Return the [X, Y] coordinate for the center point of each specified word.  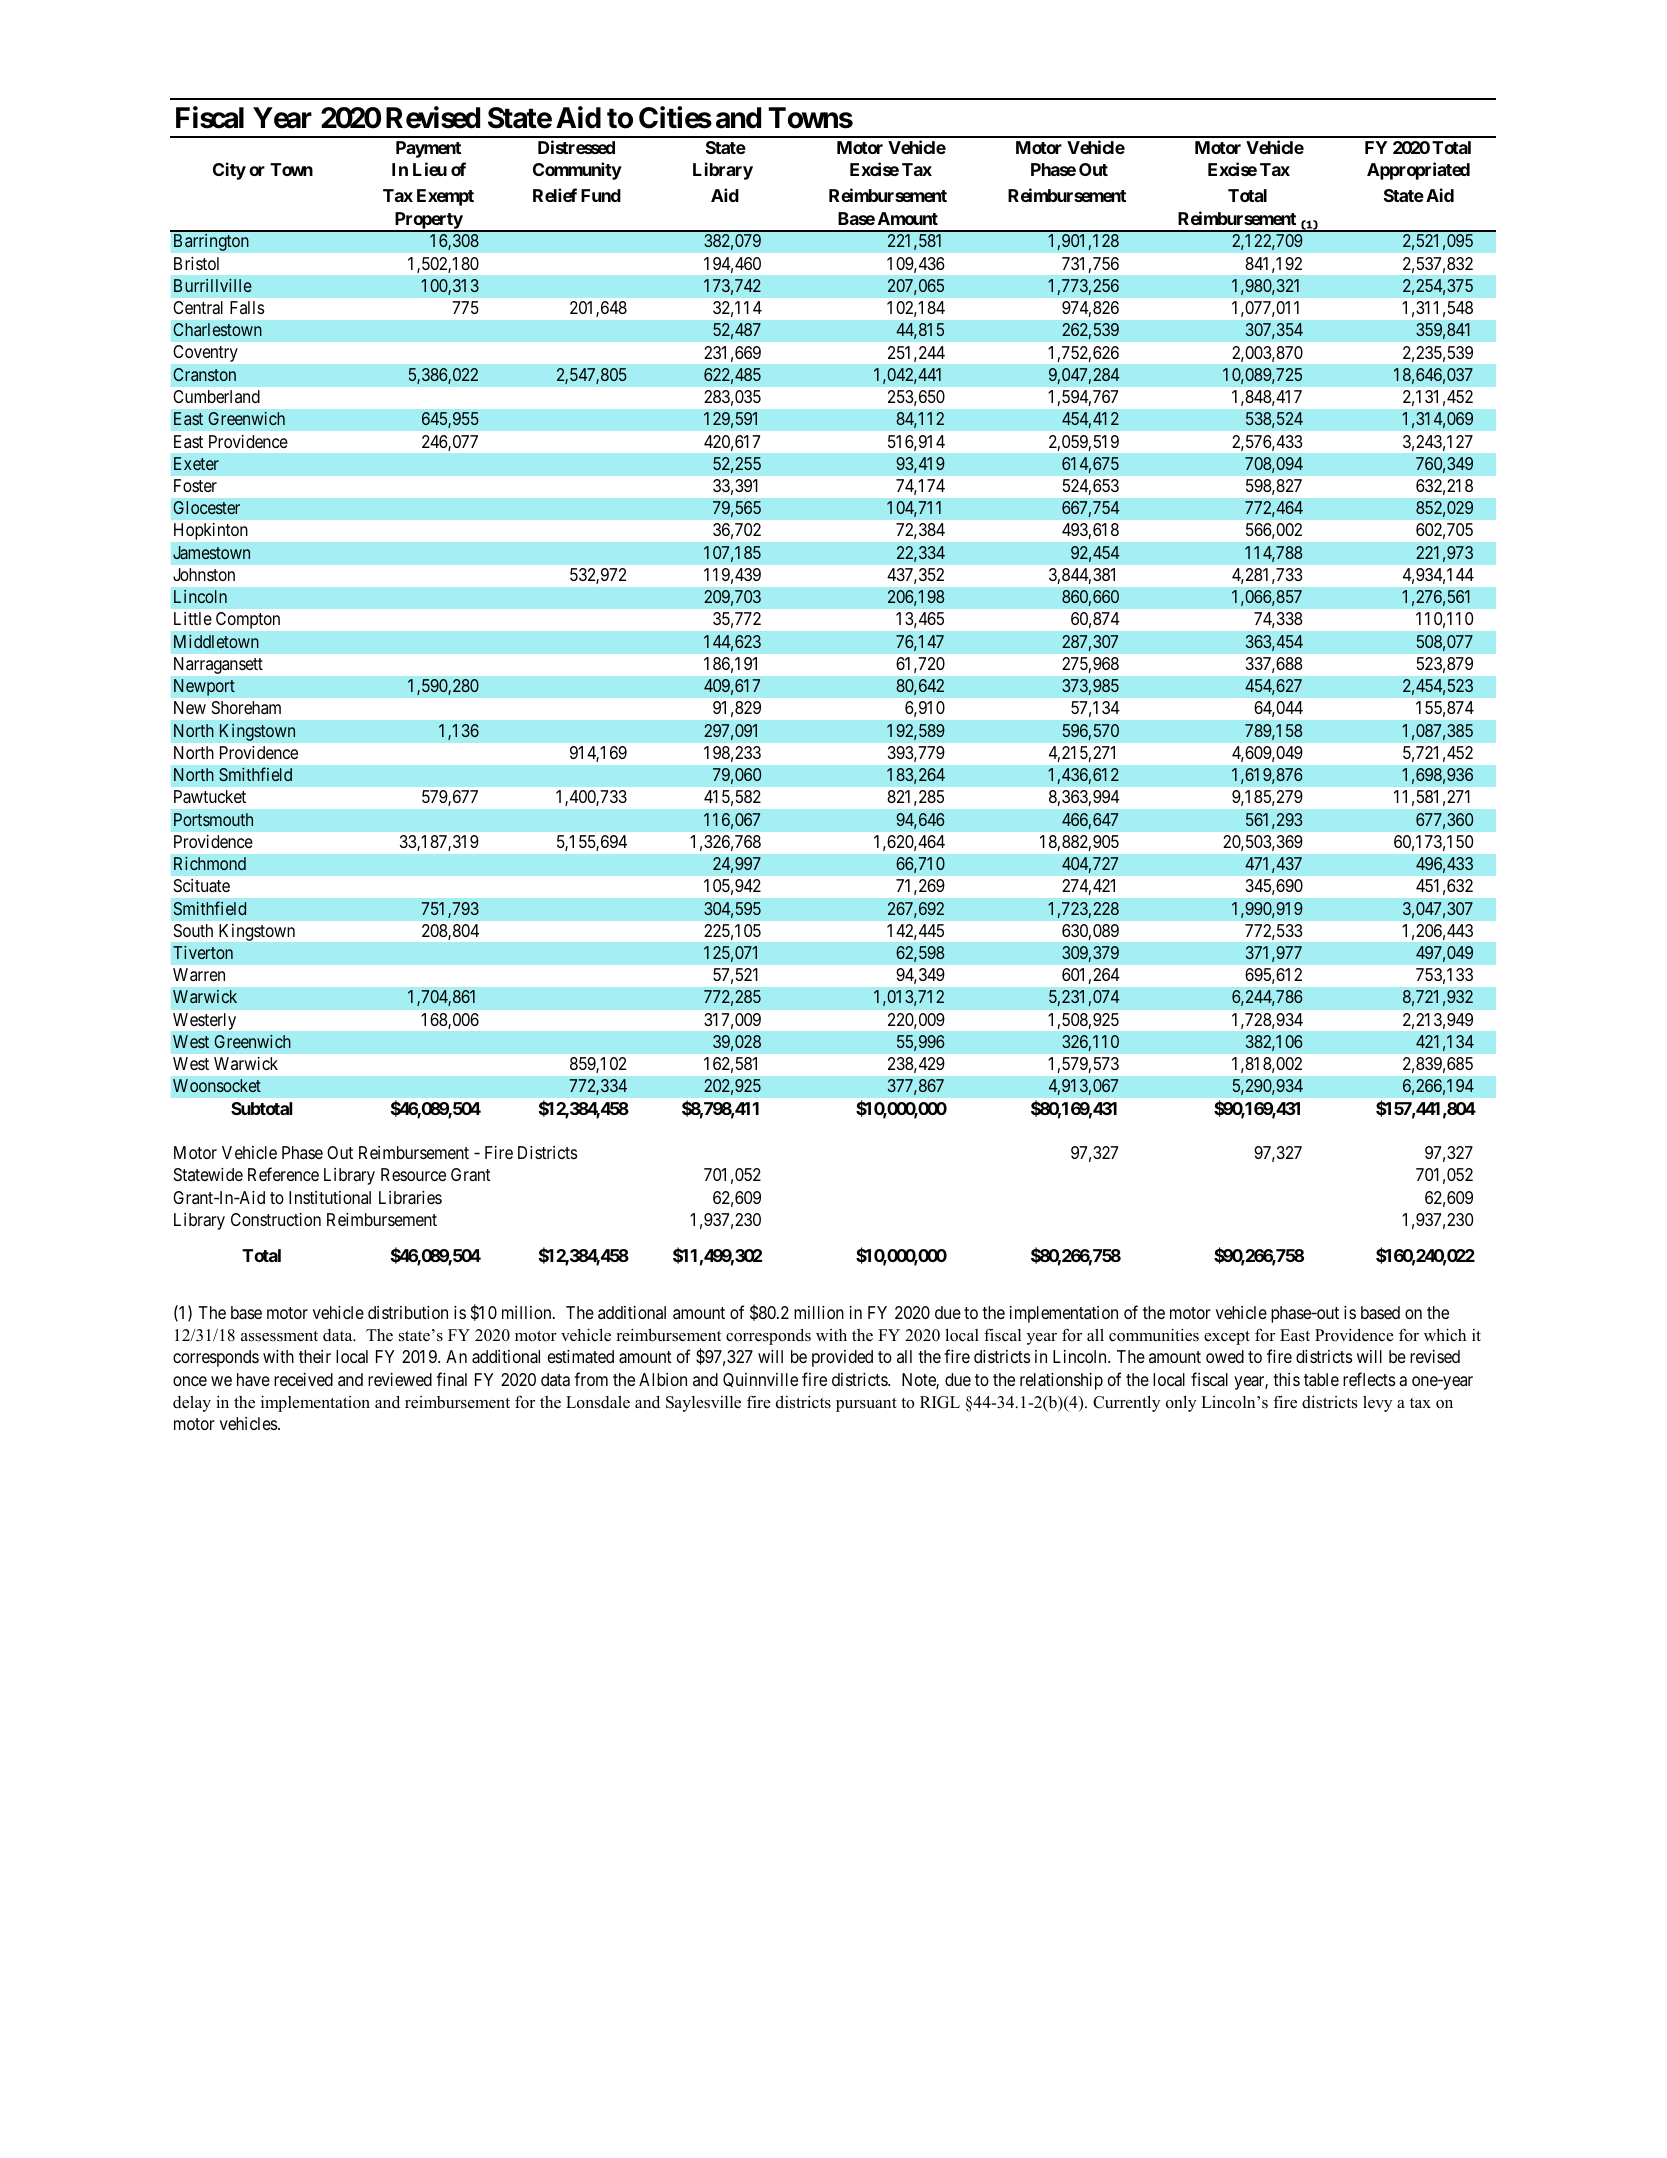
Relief [555, 195]
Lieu [430, 169]
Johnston [204, 574]
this [1286, 1379]
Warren [199, 974]
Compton [248, 620]
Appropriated [1418, 171]
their [315, 1356]
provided [842, 1358]
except [1227, 1338]
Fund [601, 195]
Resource [413, 1174]
